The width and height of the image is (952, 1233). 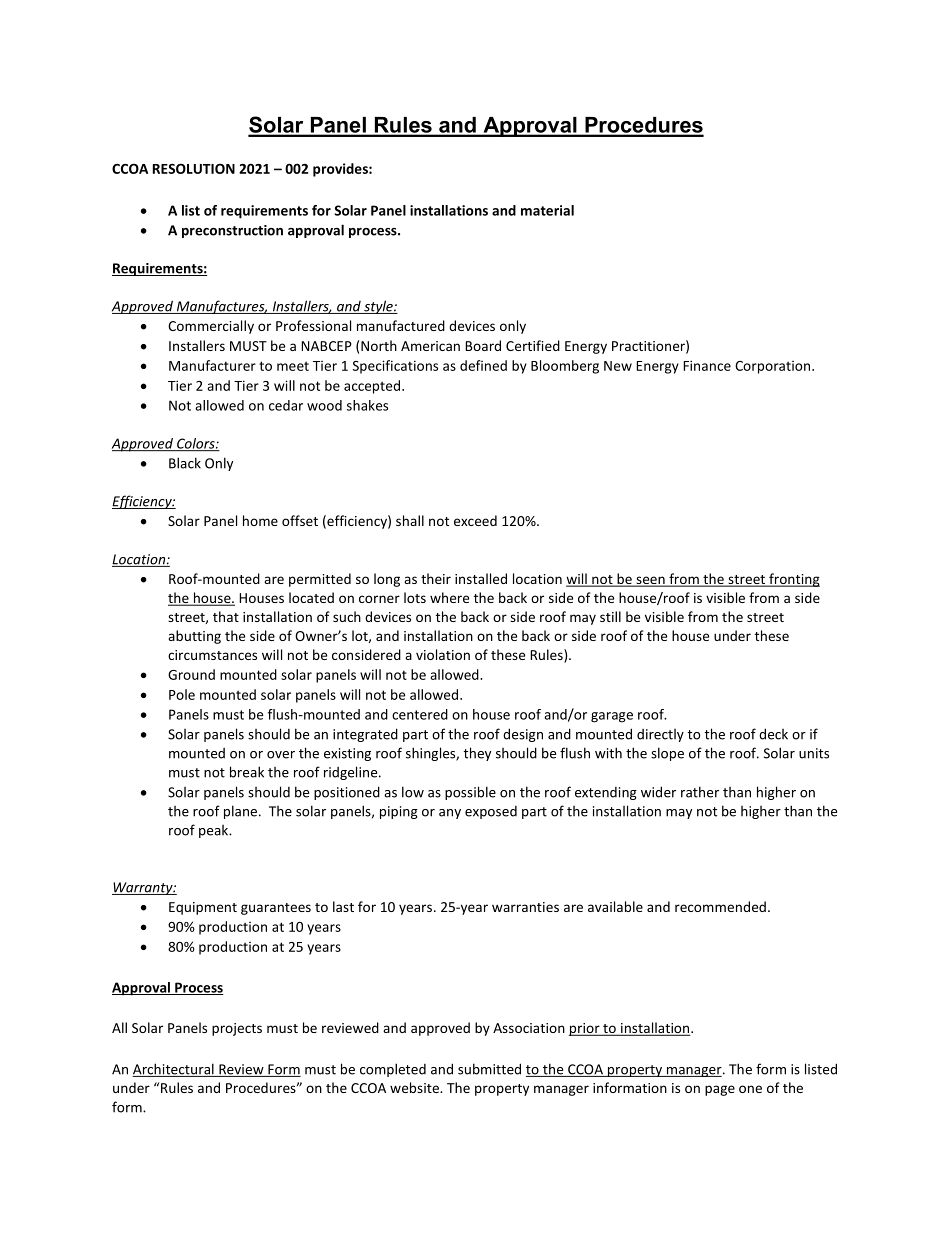 I want to click on that, so click(x=226, y=616).
